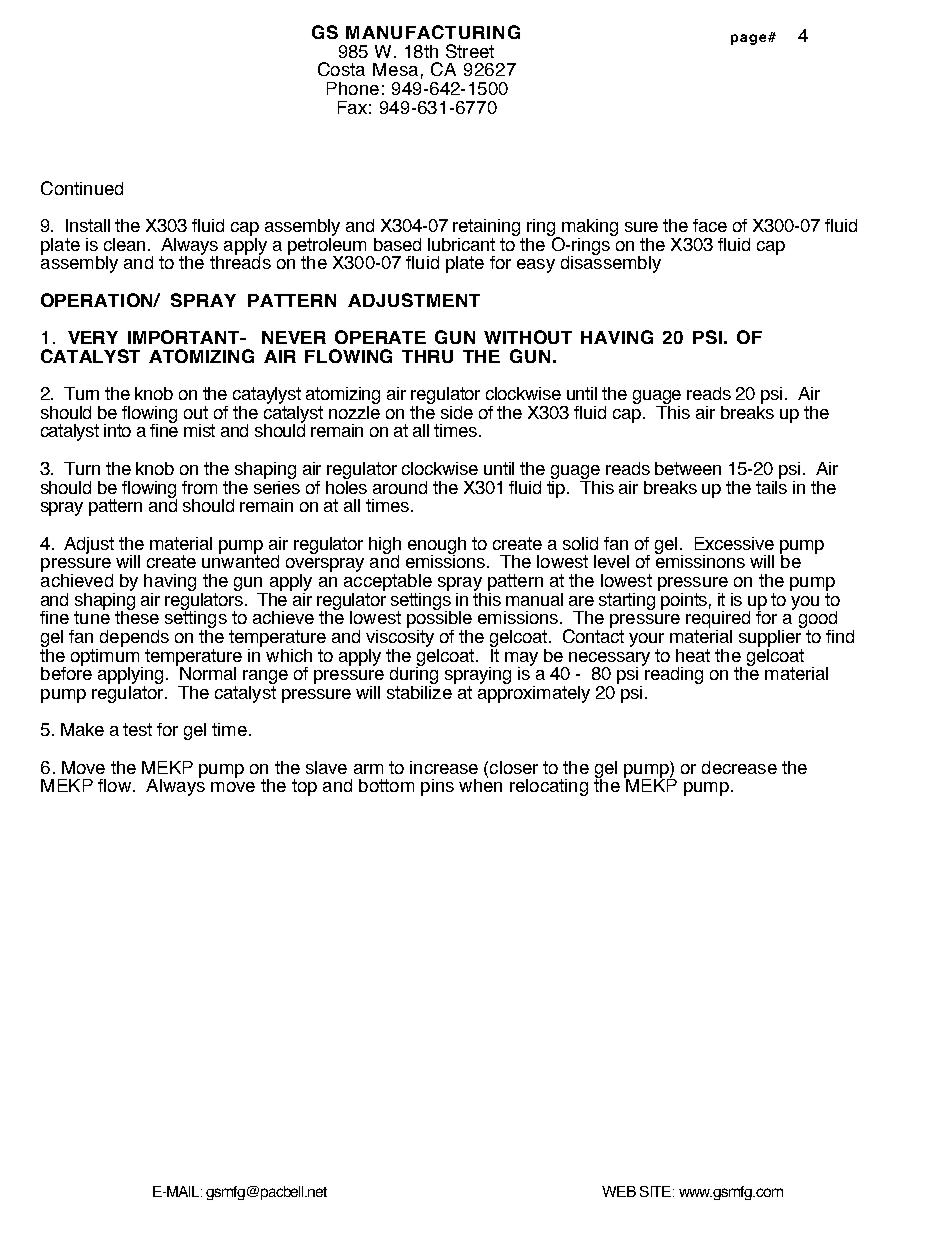  Describe the element at coordinates (718, 619) in the screenshot. I see `required` at that location.
